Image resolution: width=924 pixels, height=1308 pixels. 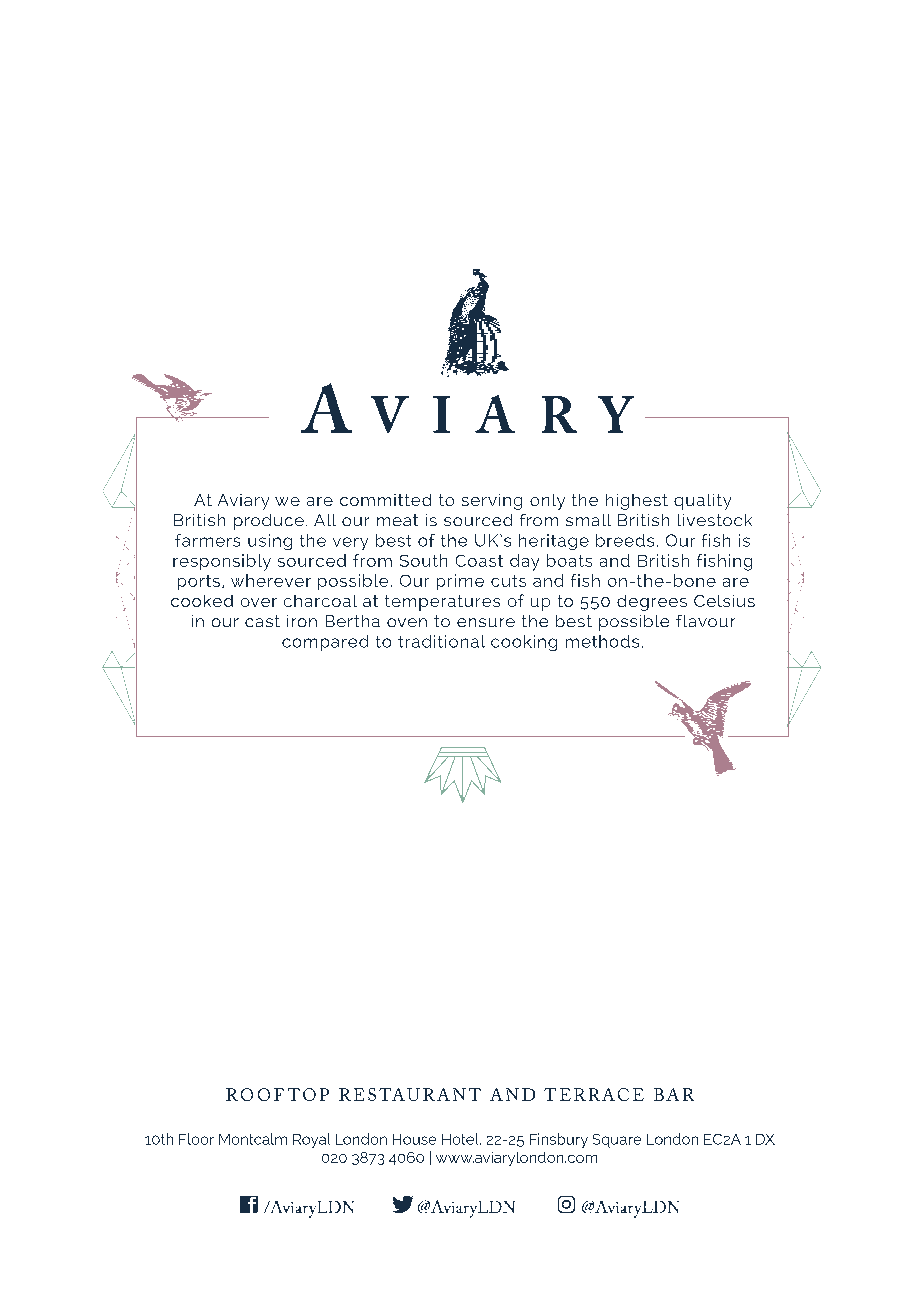 What do you see at coordinates (311, 1140) in the screenshot?
I see `Royal` at bounding box center [311, 1140].
